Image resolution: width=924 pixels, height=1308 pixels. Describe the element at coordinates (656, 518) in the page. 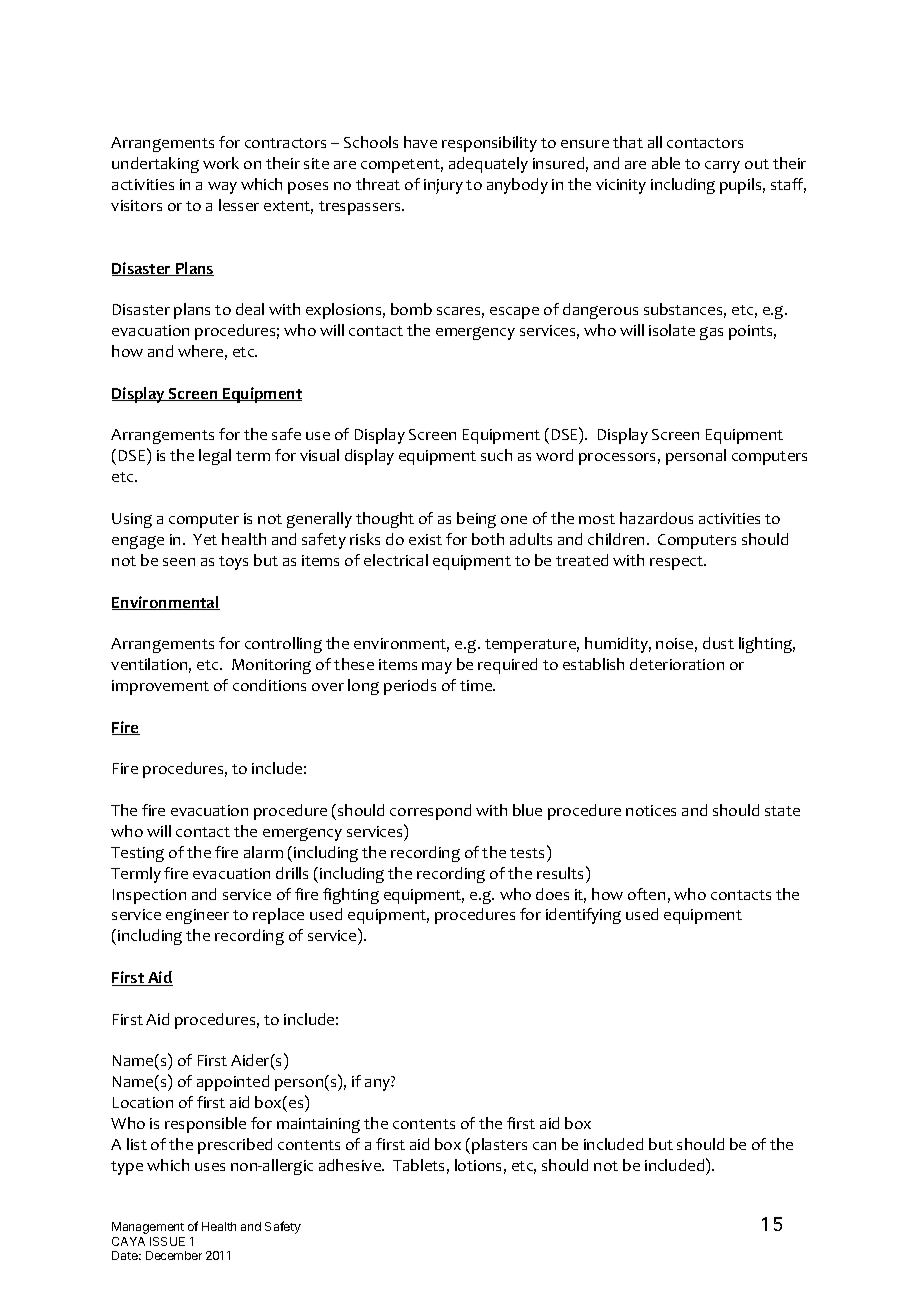

I see `hazardous` at that location.
